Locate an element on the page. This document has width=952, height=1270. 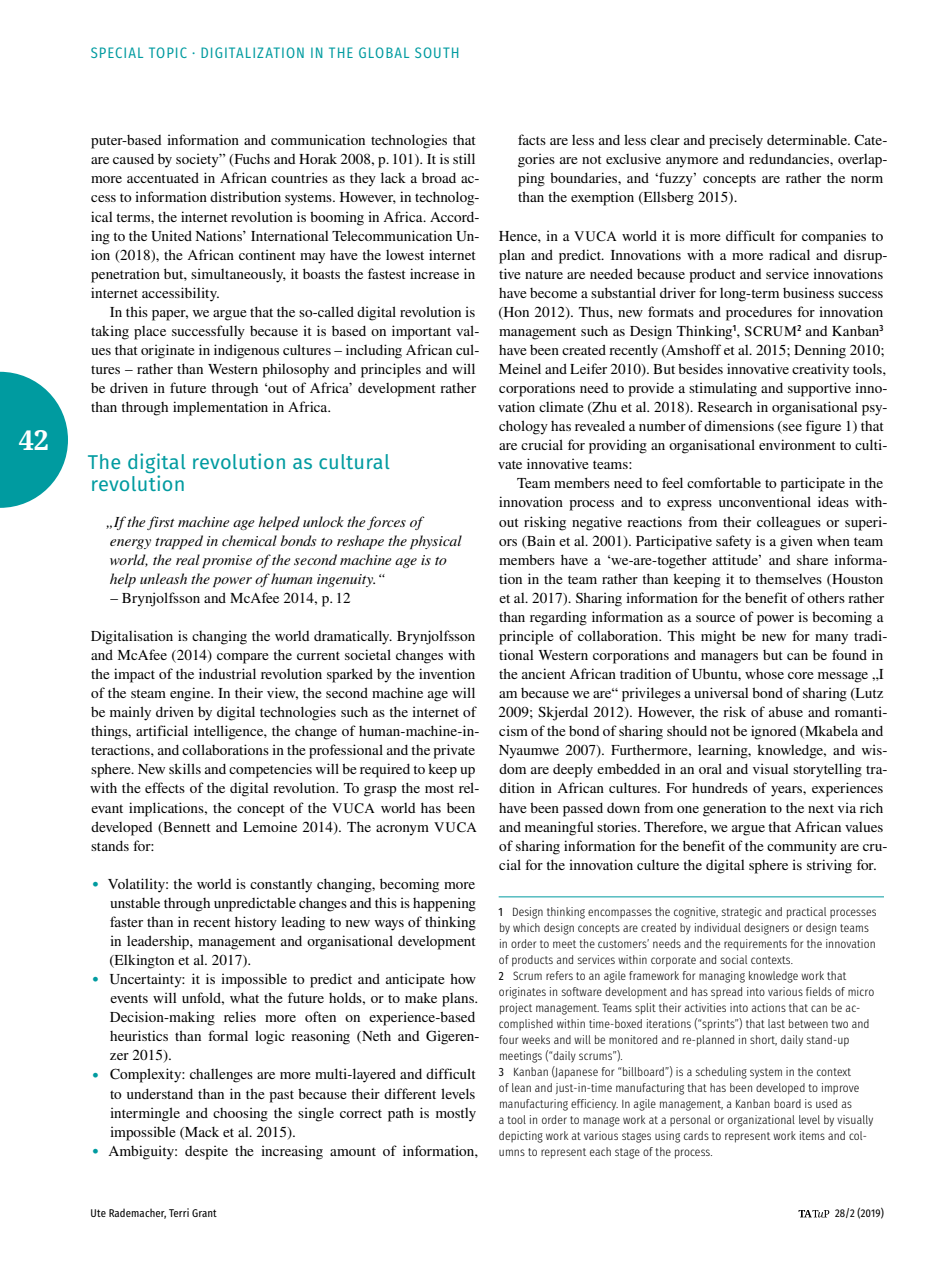
compare is located at coordinates (243, 658).
